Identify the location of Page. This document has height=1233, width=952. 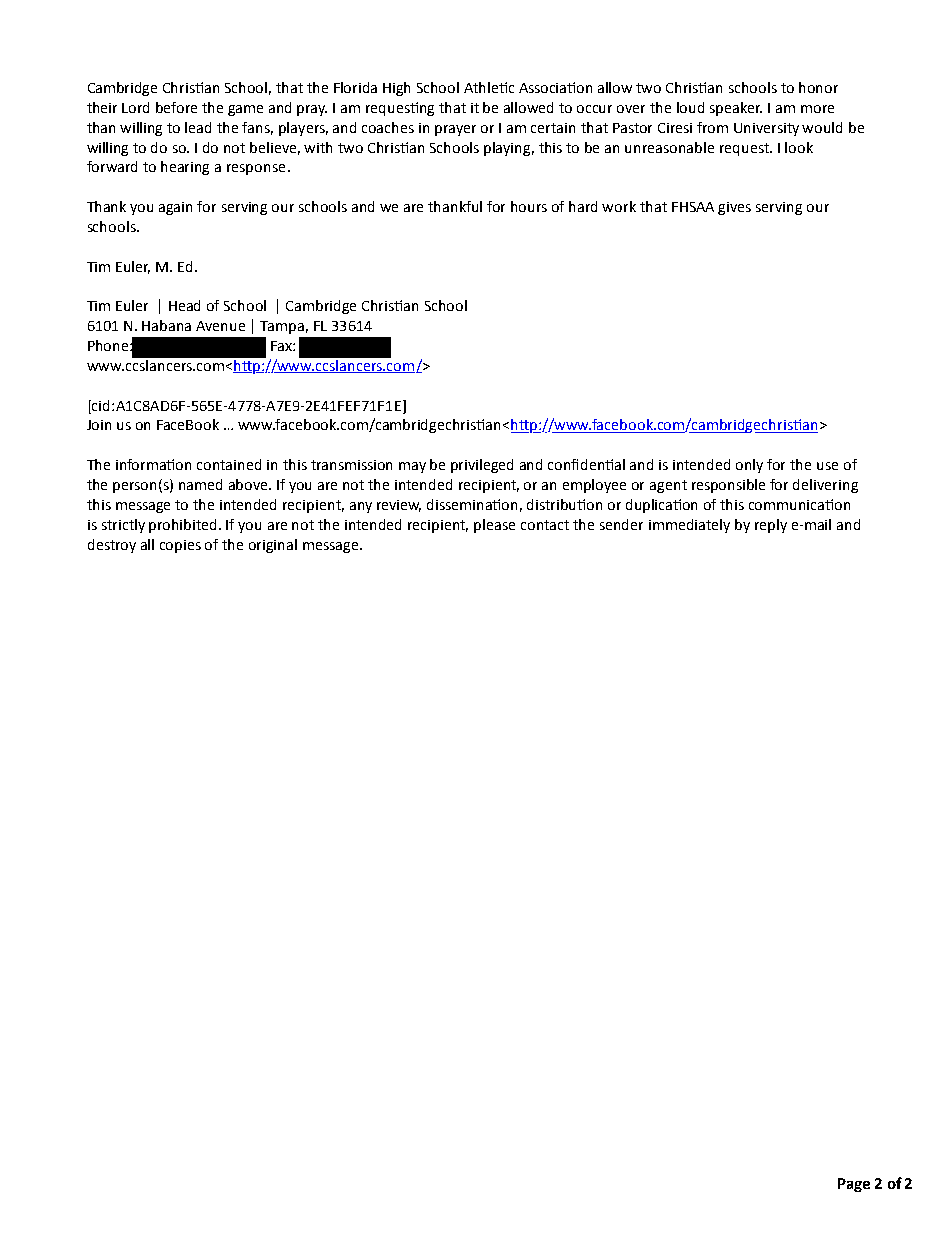
(854, 1185).
